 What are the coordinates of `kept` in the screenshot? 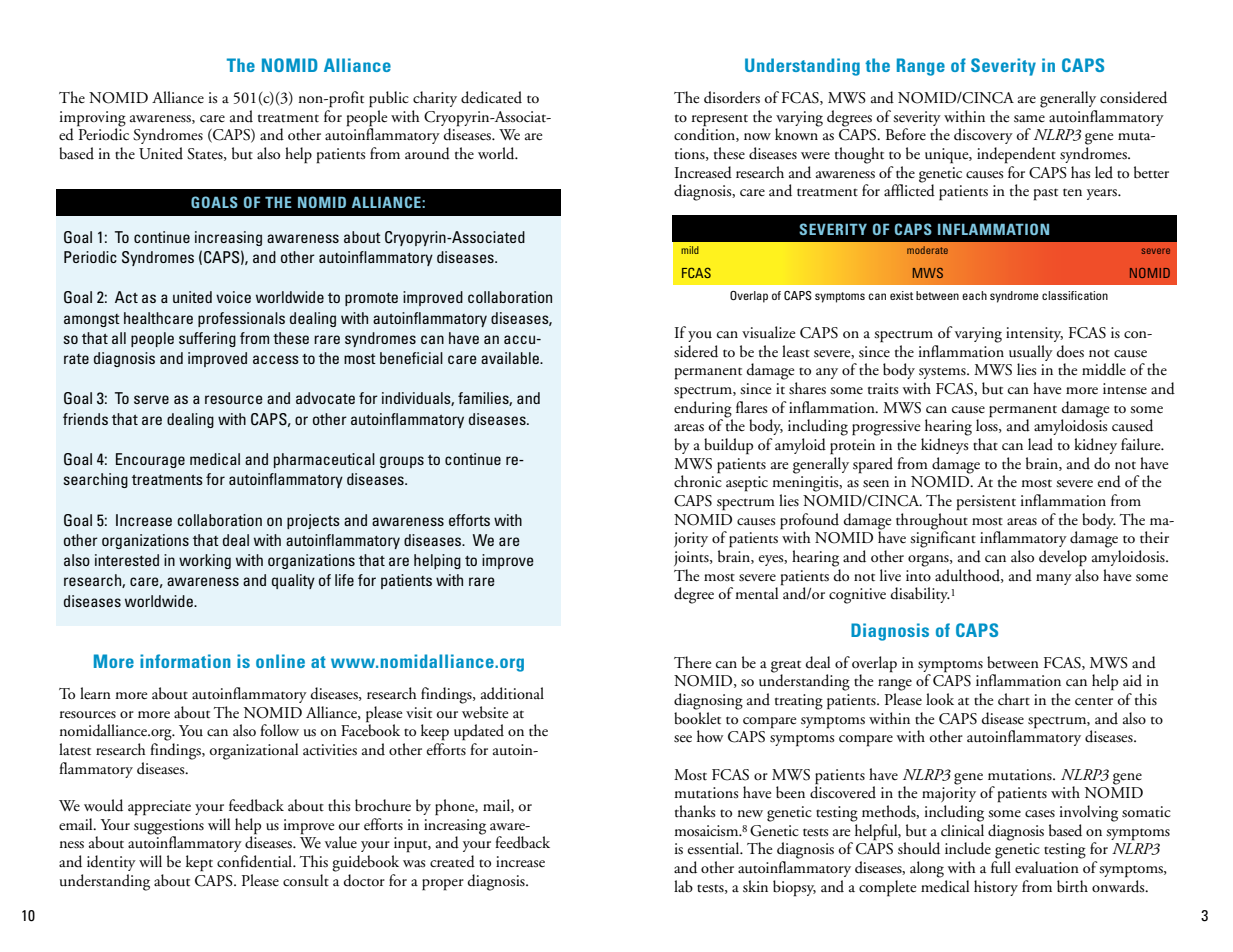 It's located at (199, 863).
